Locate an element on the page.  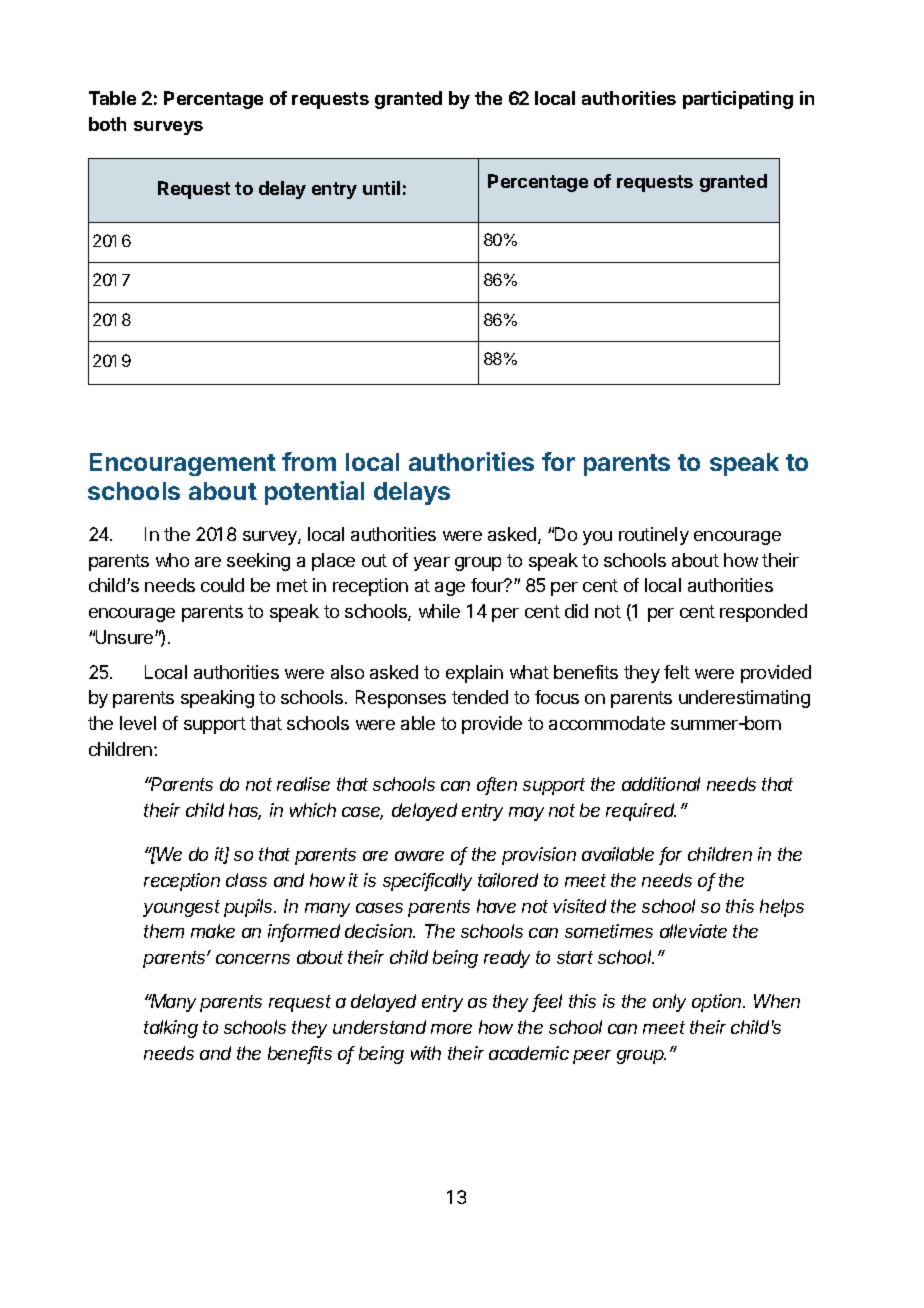
both is located at coordinates (107, 124).
